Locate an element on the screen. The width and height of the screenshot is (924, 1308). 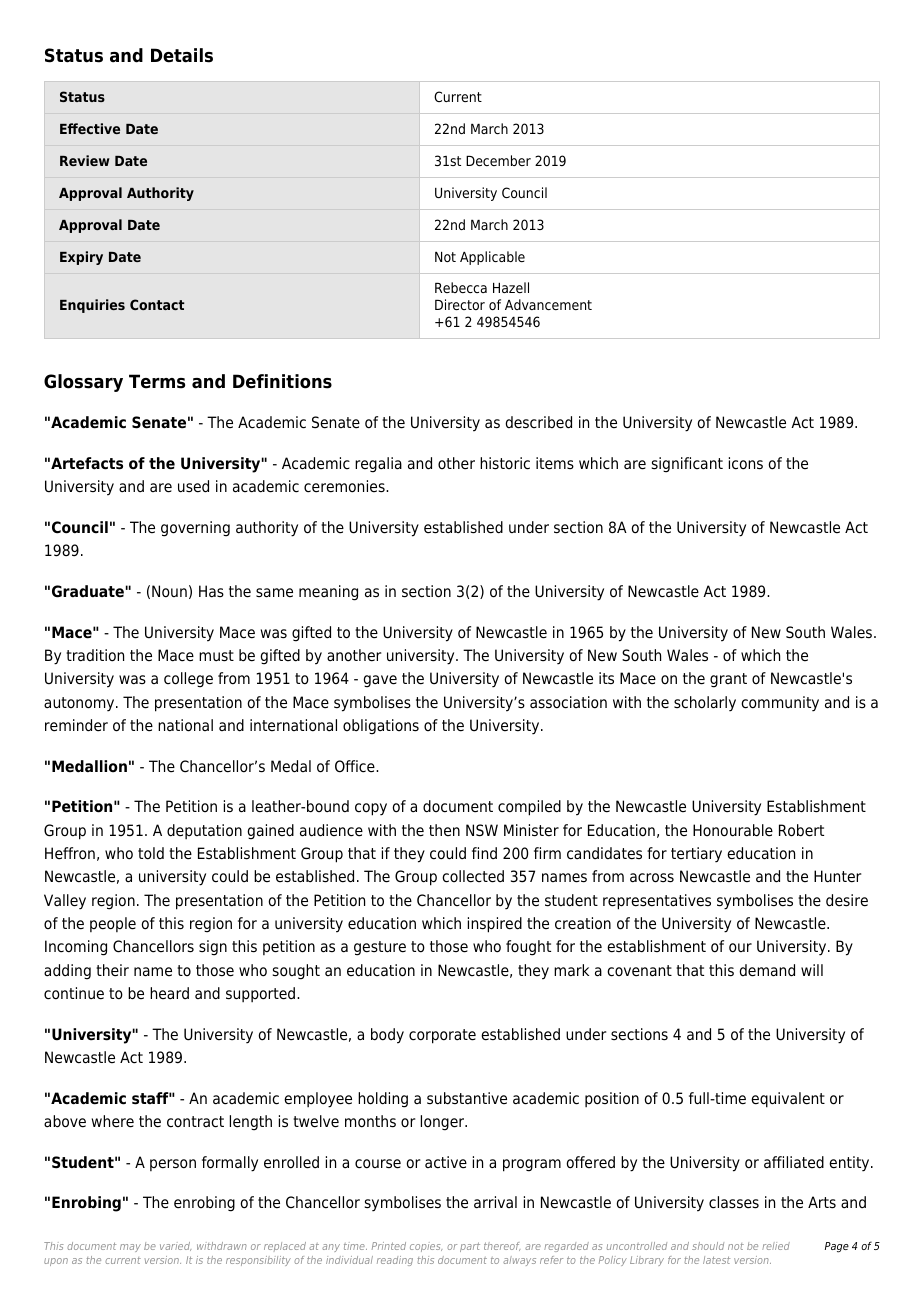
relied is located at coordinates (776, 1246).
